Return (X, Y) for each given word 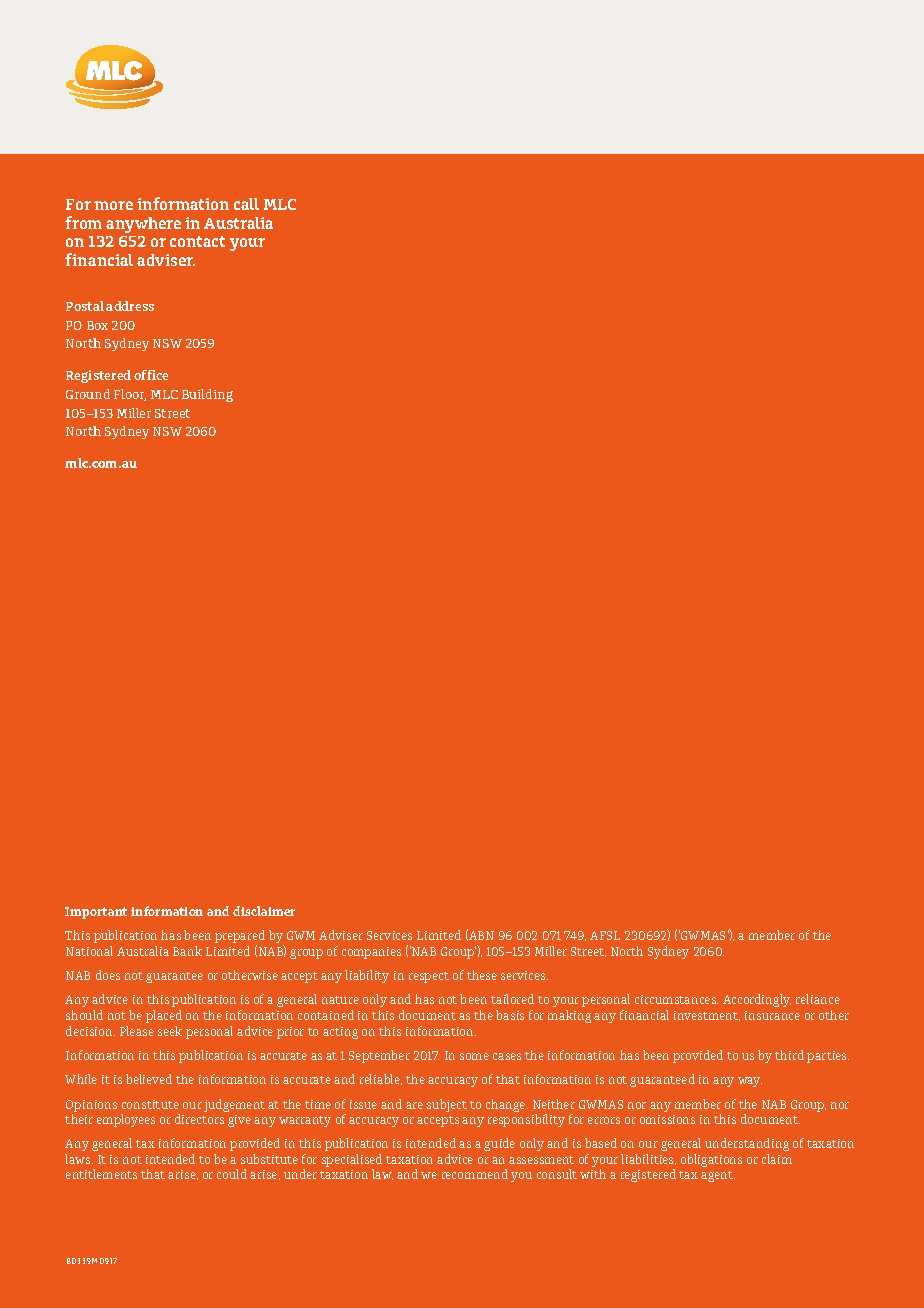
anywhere (143, 225)
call (246, 204)
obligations (711, 1160)
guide (499, 1144)
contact (197, 241)
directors (199, 1119)
